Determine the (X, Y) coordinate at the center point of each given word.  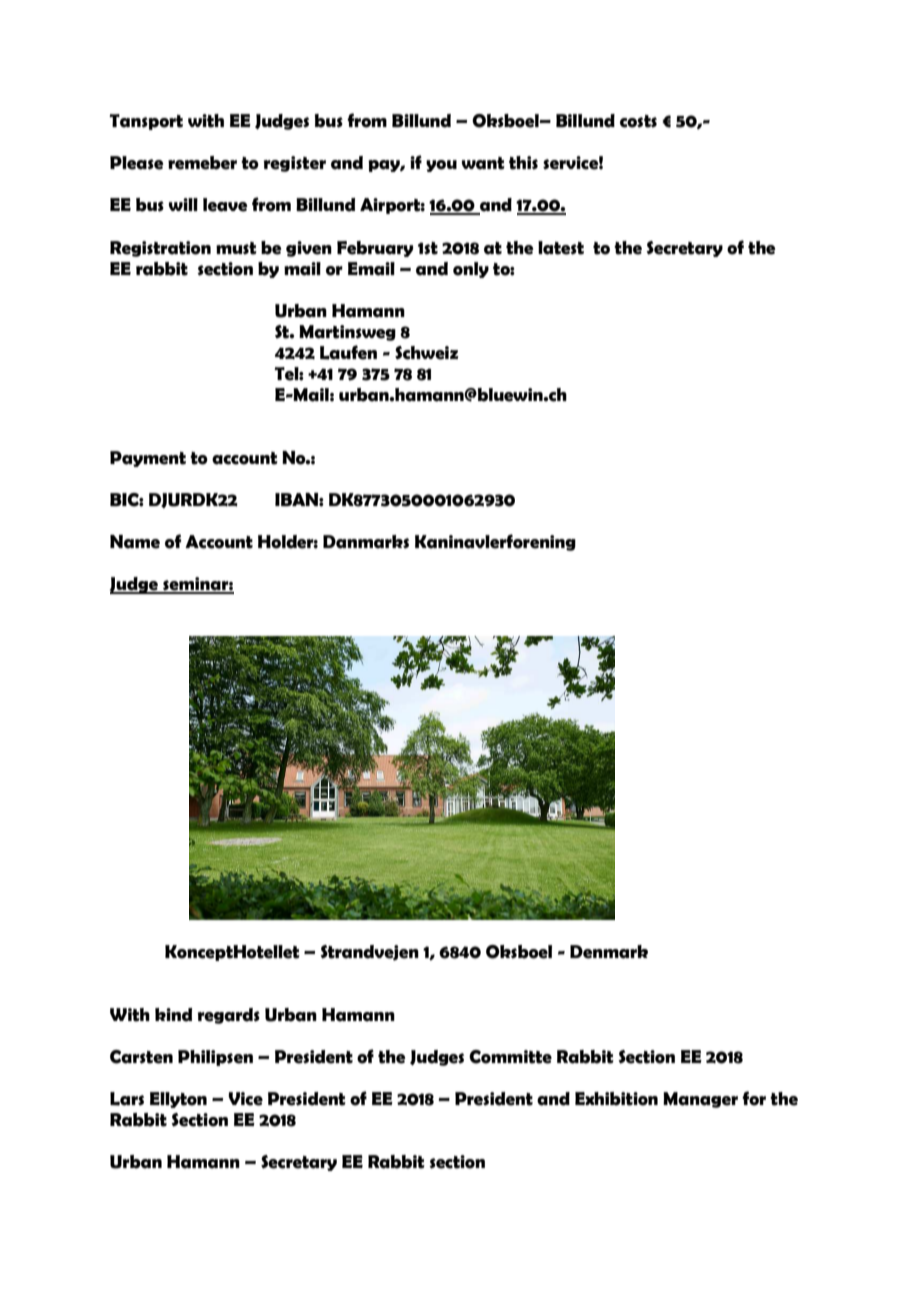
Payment (148, 459)
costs (638, 121)
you (441, 166)
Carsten (141, 1057)
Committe (510, 1057)
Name (135, 542)
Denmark (609, 952)
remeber (202, 163)
